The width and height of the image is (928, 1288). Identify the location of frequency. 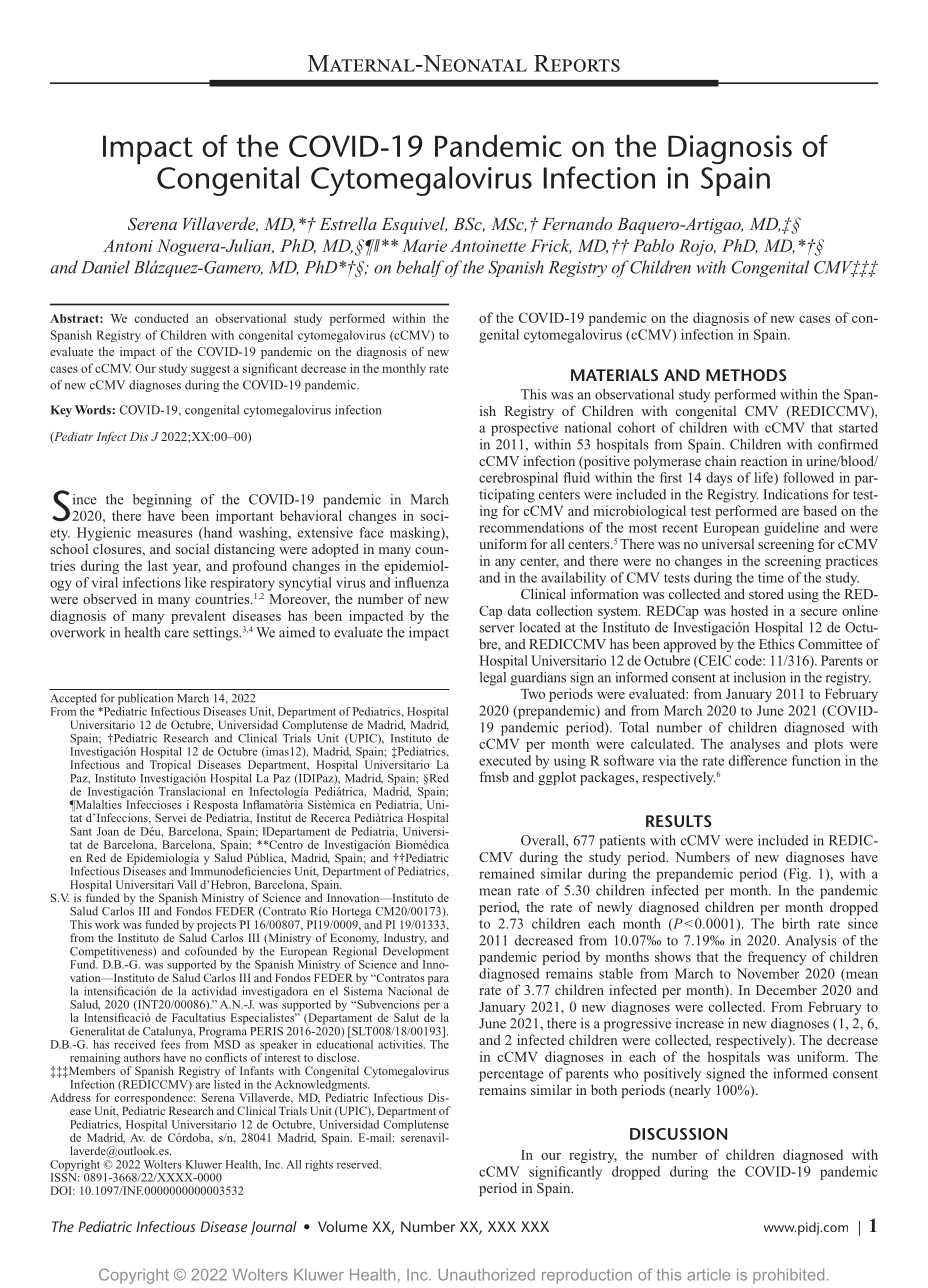
(776, 958).
